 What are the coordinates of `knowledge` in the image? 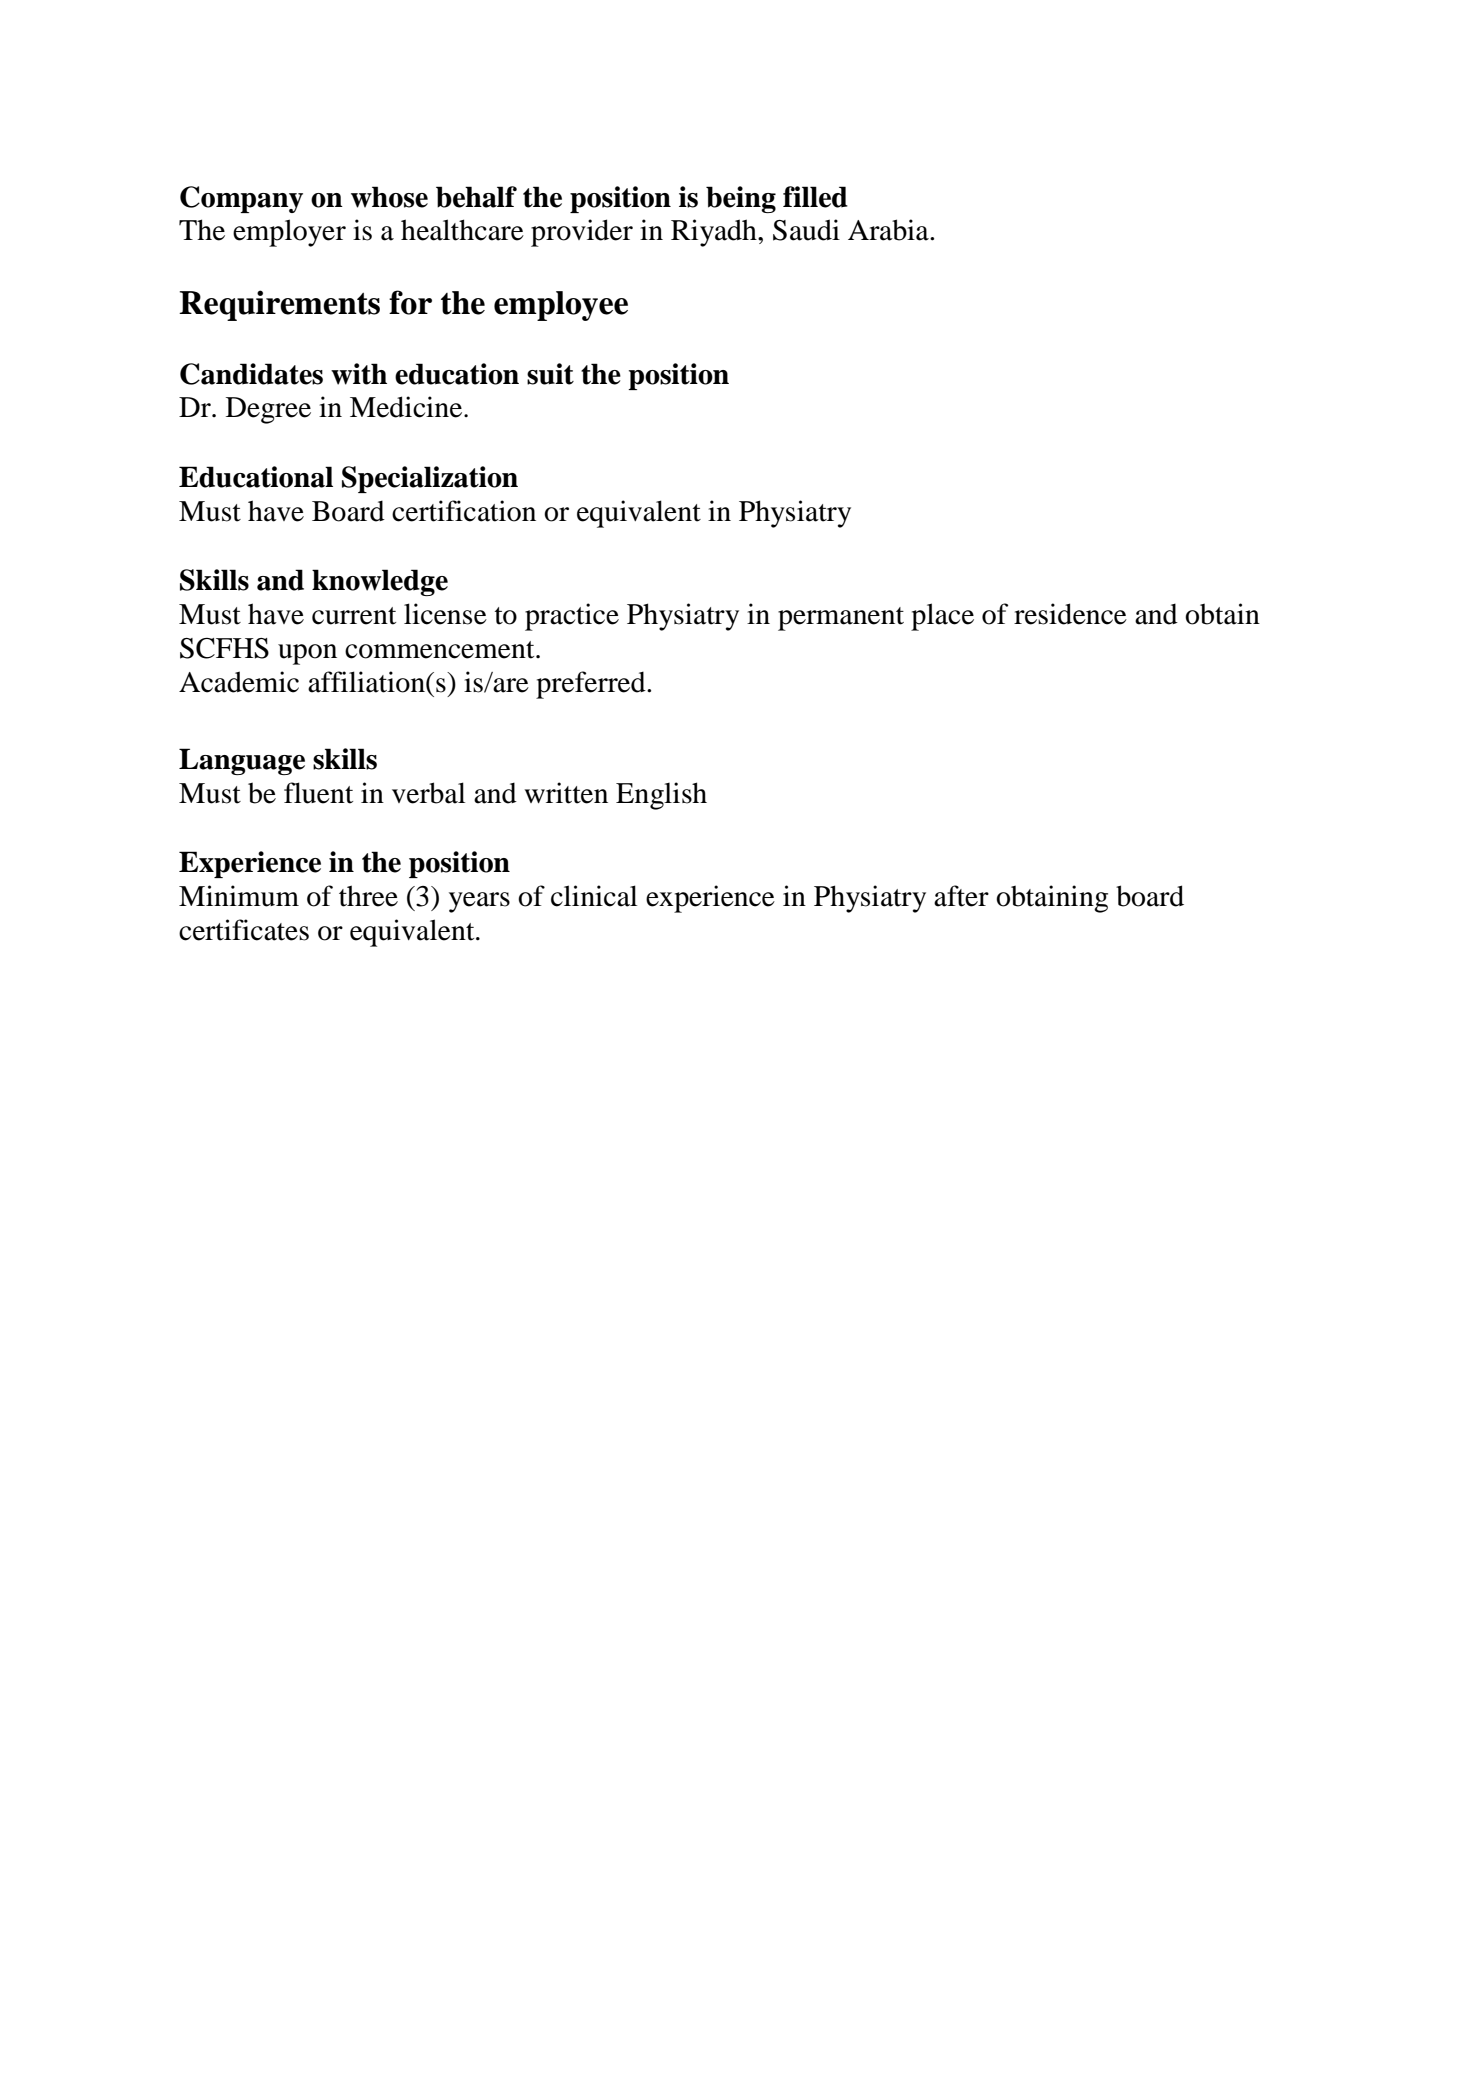 It's located at (380, 582).
